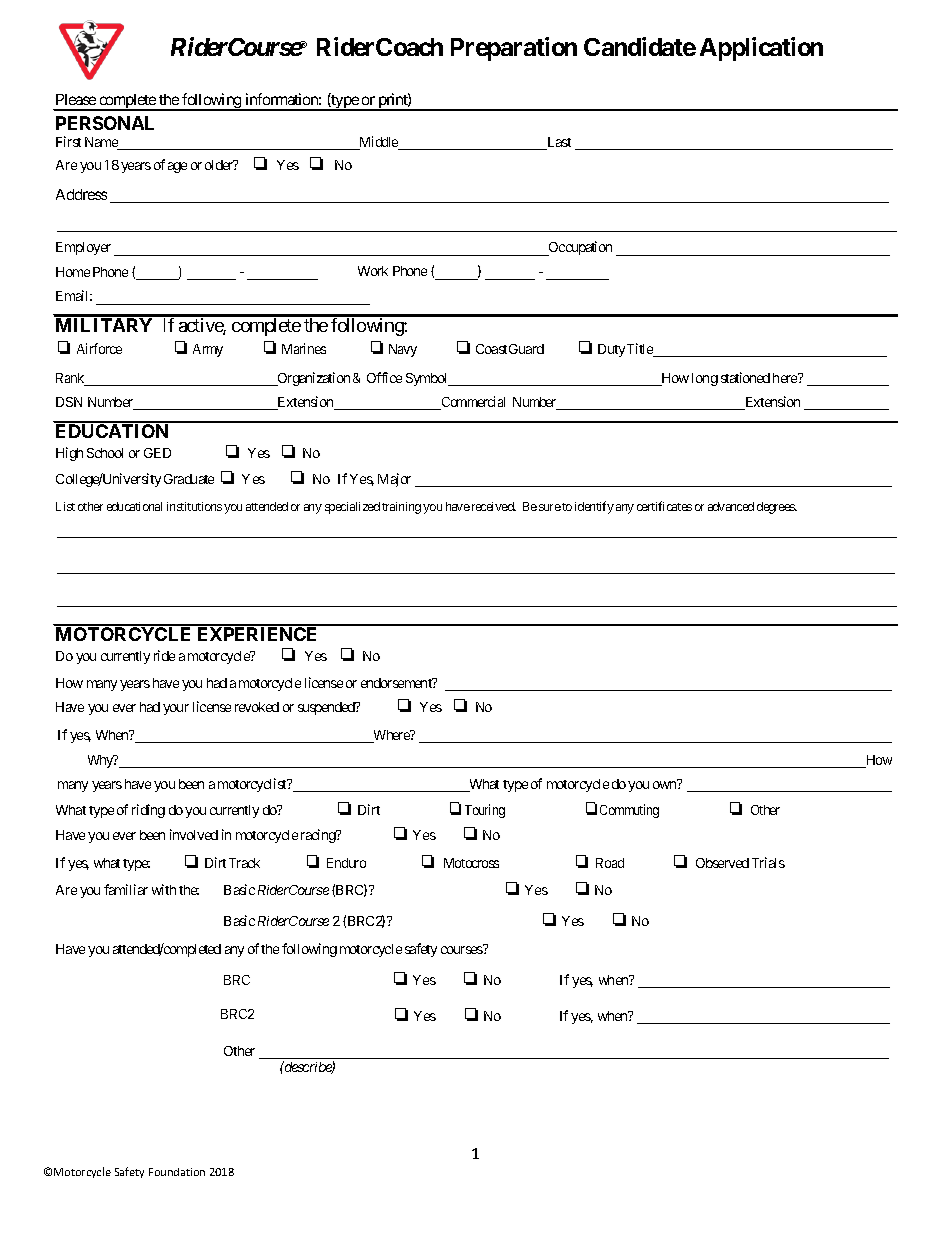 This page has width=952, height=1233. Describe the element at coordinates (462, 949) in the page. I see `courses` at that location.
